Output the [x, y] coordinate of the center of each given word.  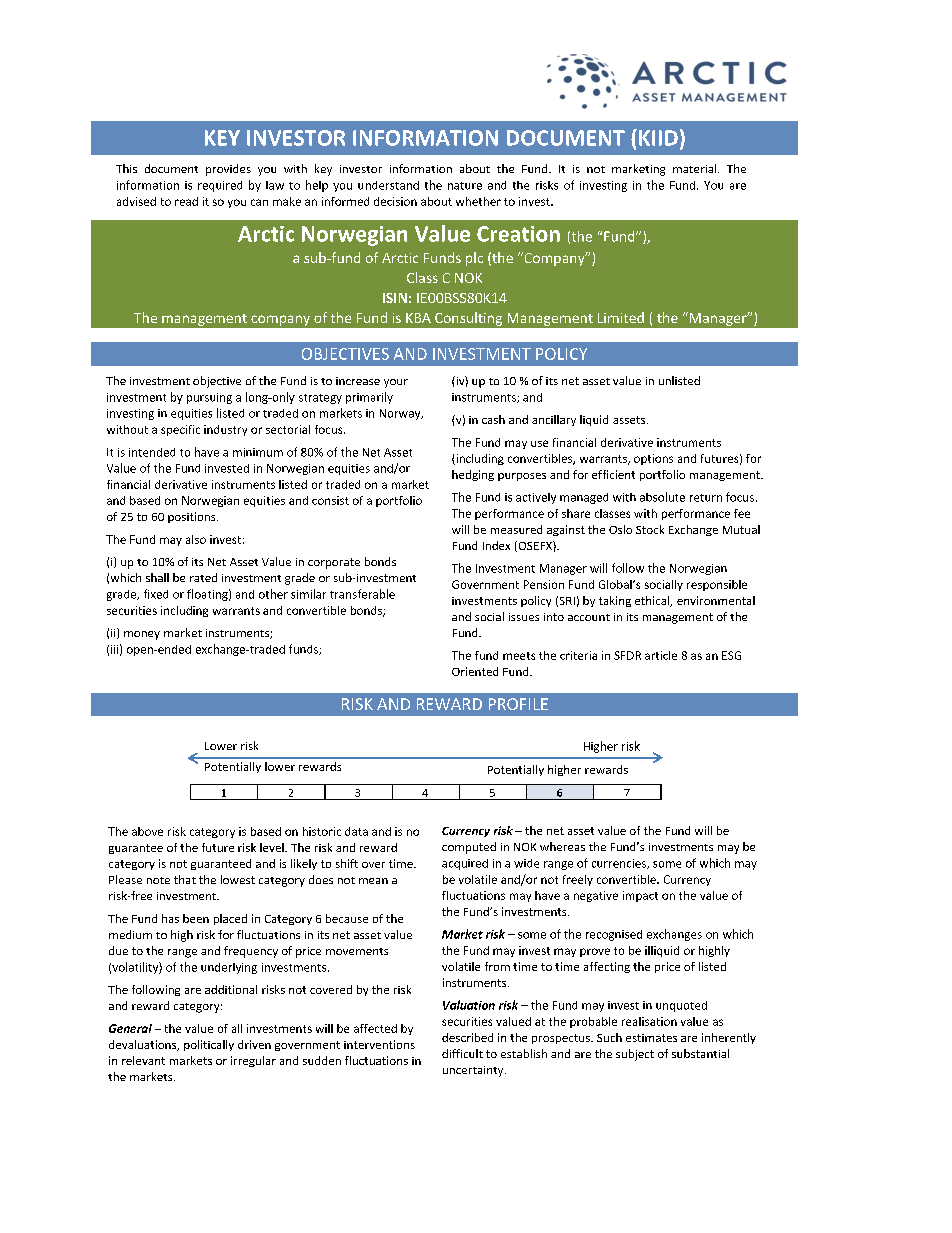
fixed [156, 594]
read [186, 201]
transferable [362, 594]
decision [395, 201]
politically [209, 1045]
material [696, 168]
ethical [653, 601]
